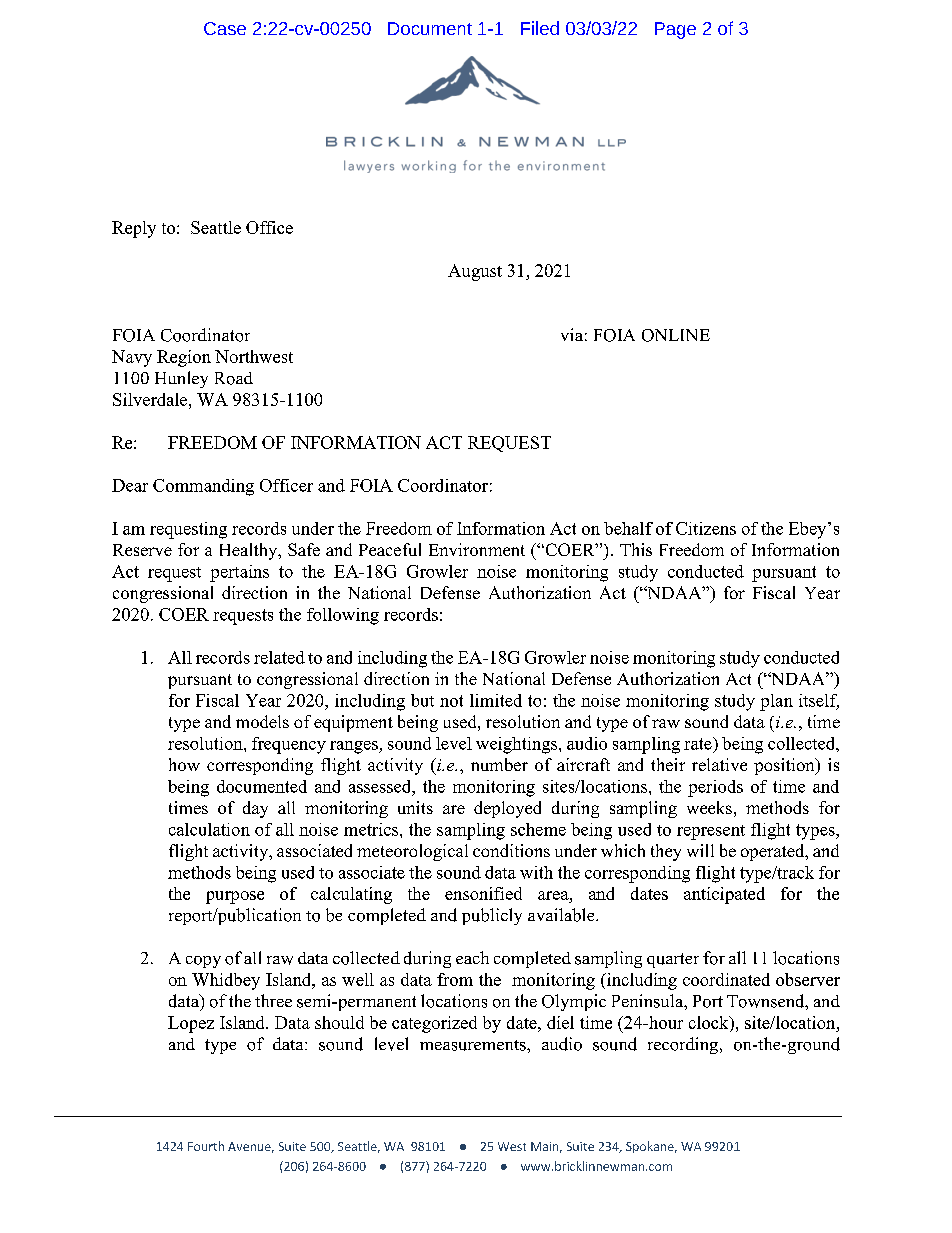  I want to click on pertains, so click(239, 573).
